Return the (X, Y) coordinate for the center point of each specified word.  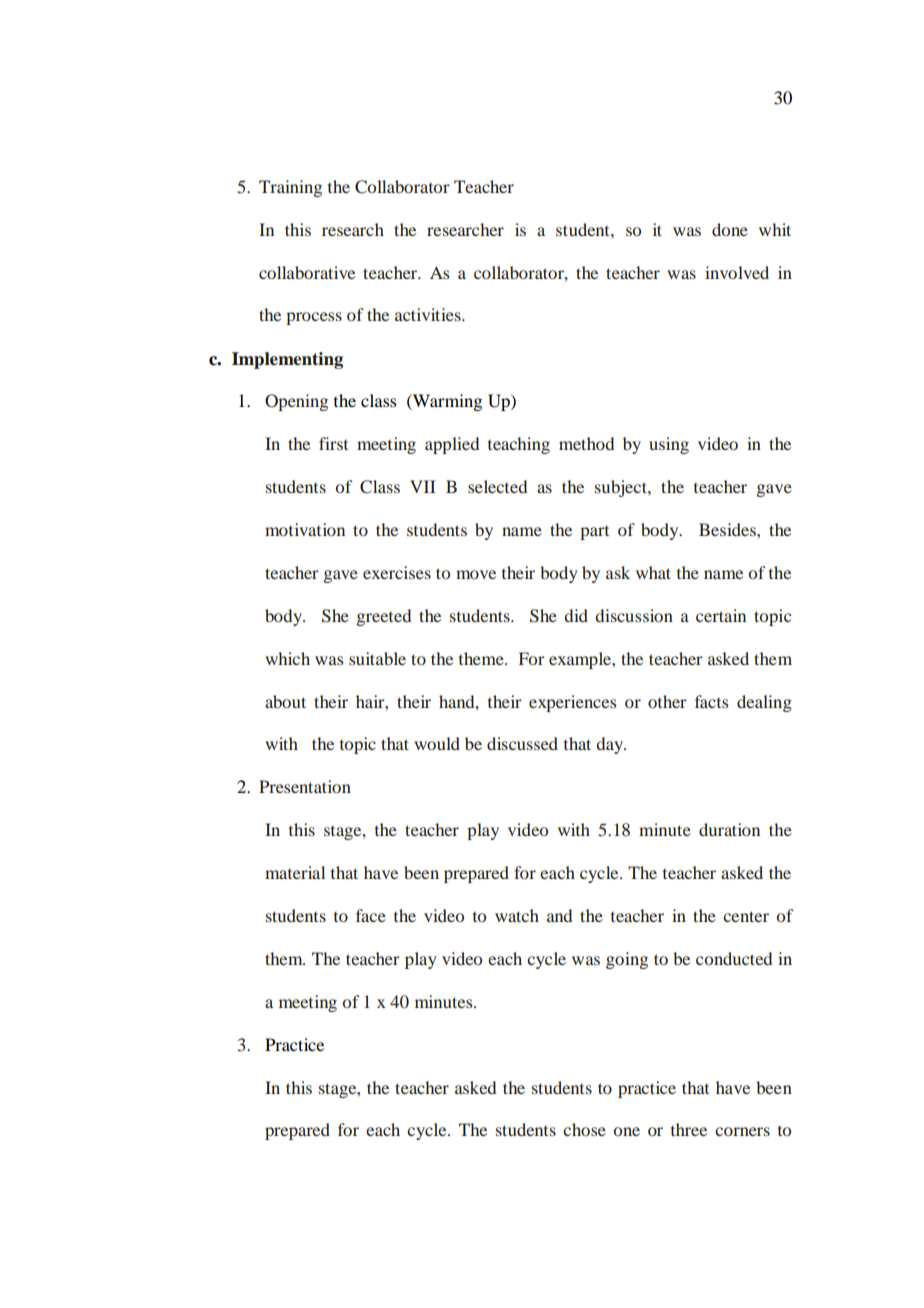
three (689, 1129)
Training (290, 188)
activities (429, 314)
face (371, 915)
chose (584, 1129)
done (730, 229)
